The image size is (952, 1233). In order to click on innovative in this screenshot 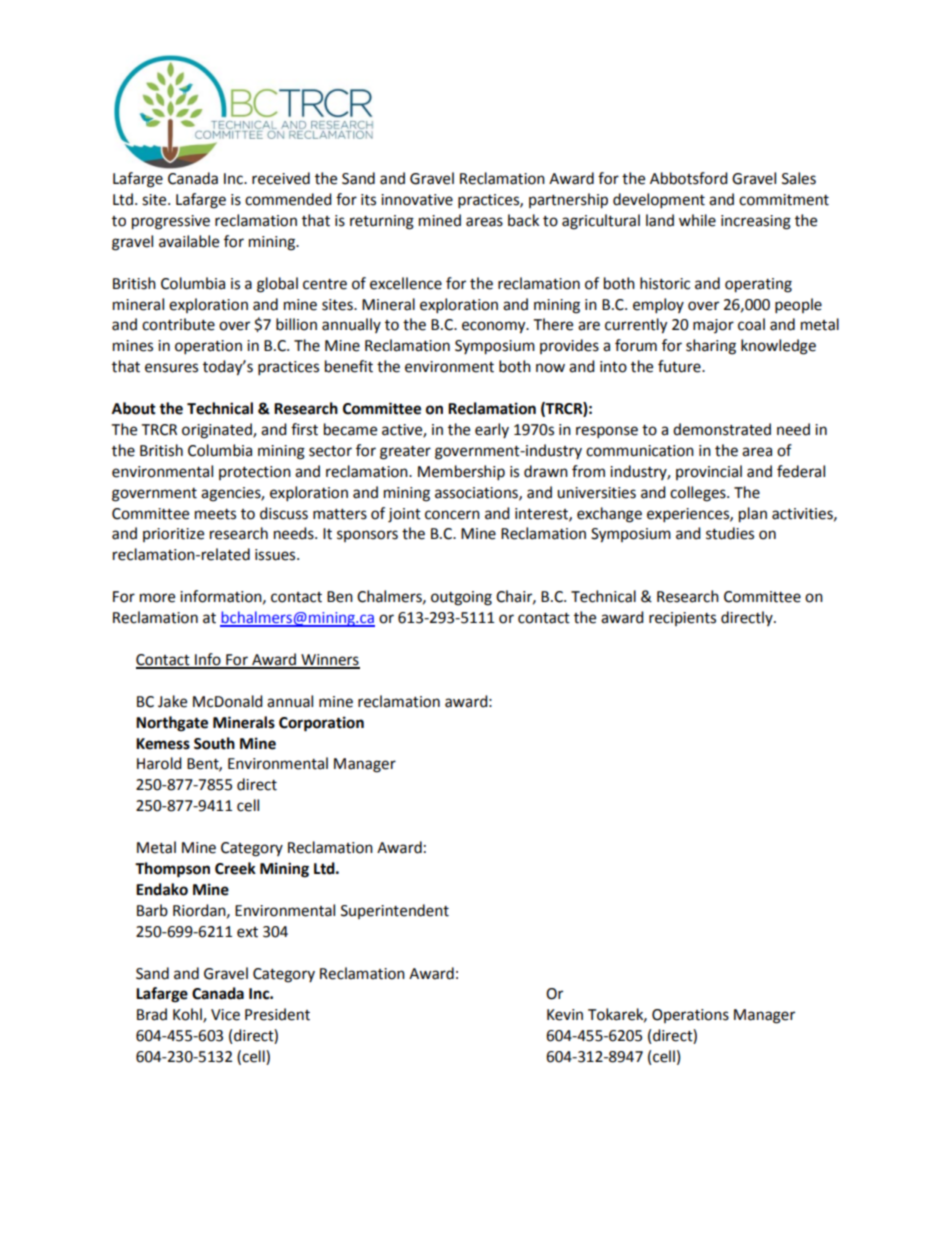, I will do `click(417, 200)`.
